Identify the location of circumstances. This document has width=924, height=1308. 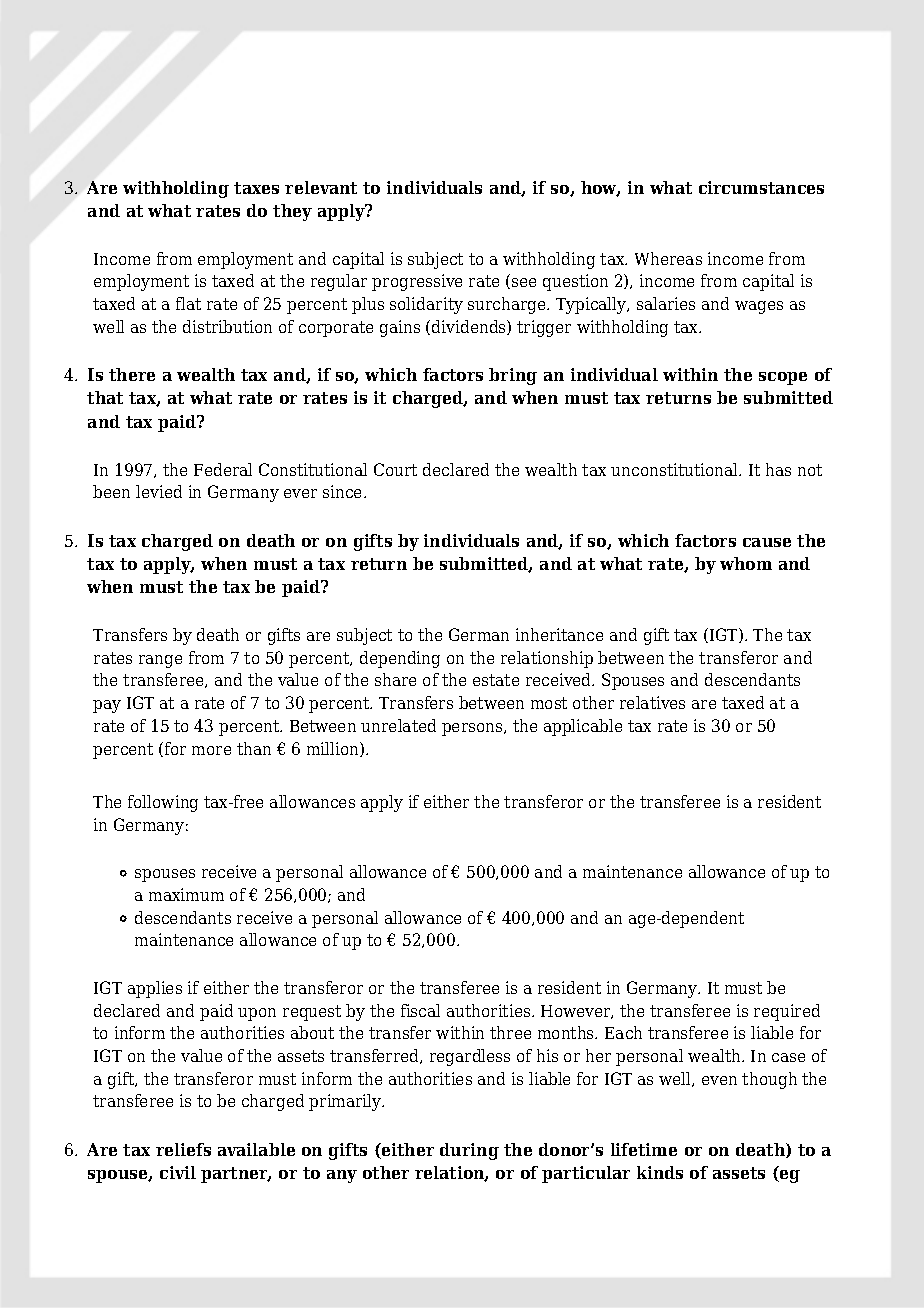
(761, 187).
